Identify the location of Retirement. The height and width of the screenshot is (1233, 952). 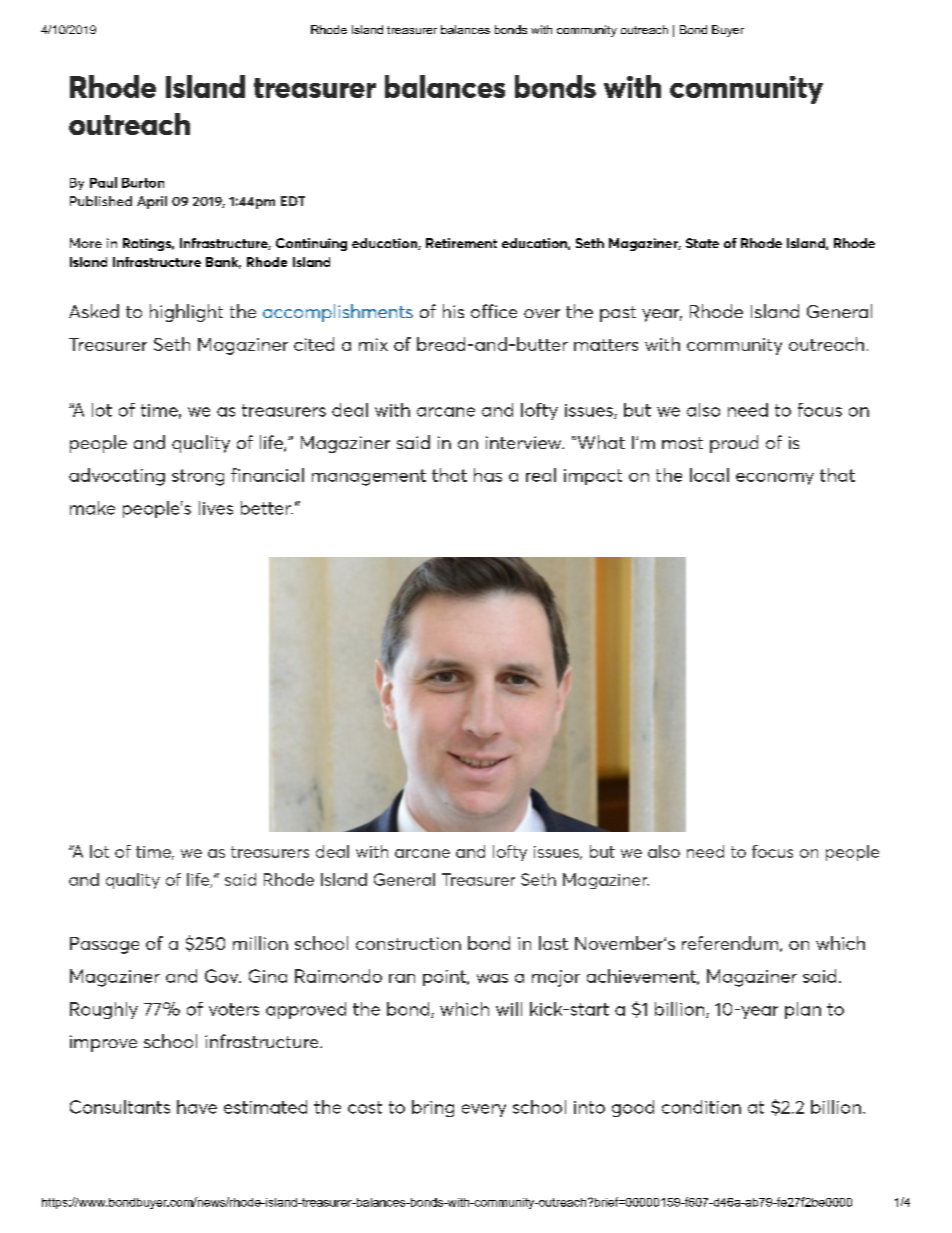
(461, 243).
